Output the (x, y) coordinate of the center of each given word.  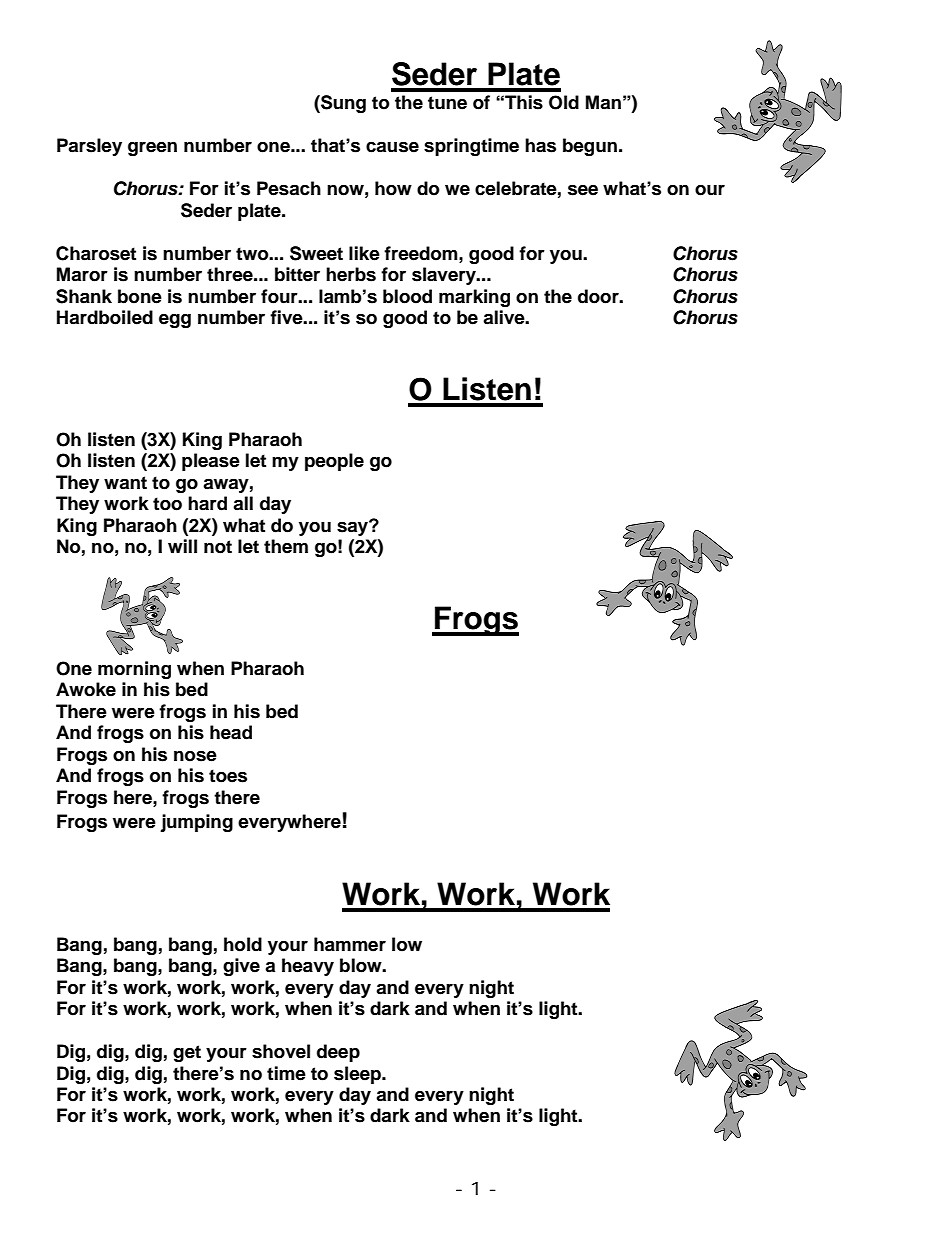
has (540, 145)
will (182, 546)
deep (338, 1053)
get (187, 1053)
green (152, 149)
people (334, 462)
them (286, 546)
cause (392, 147)
